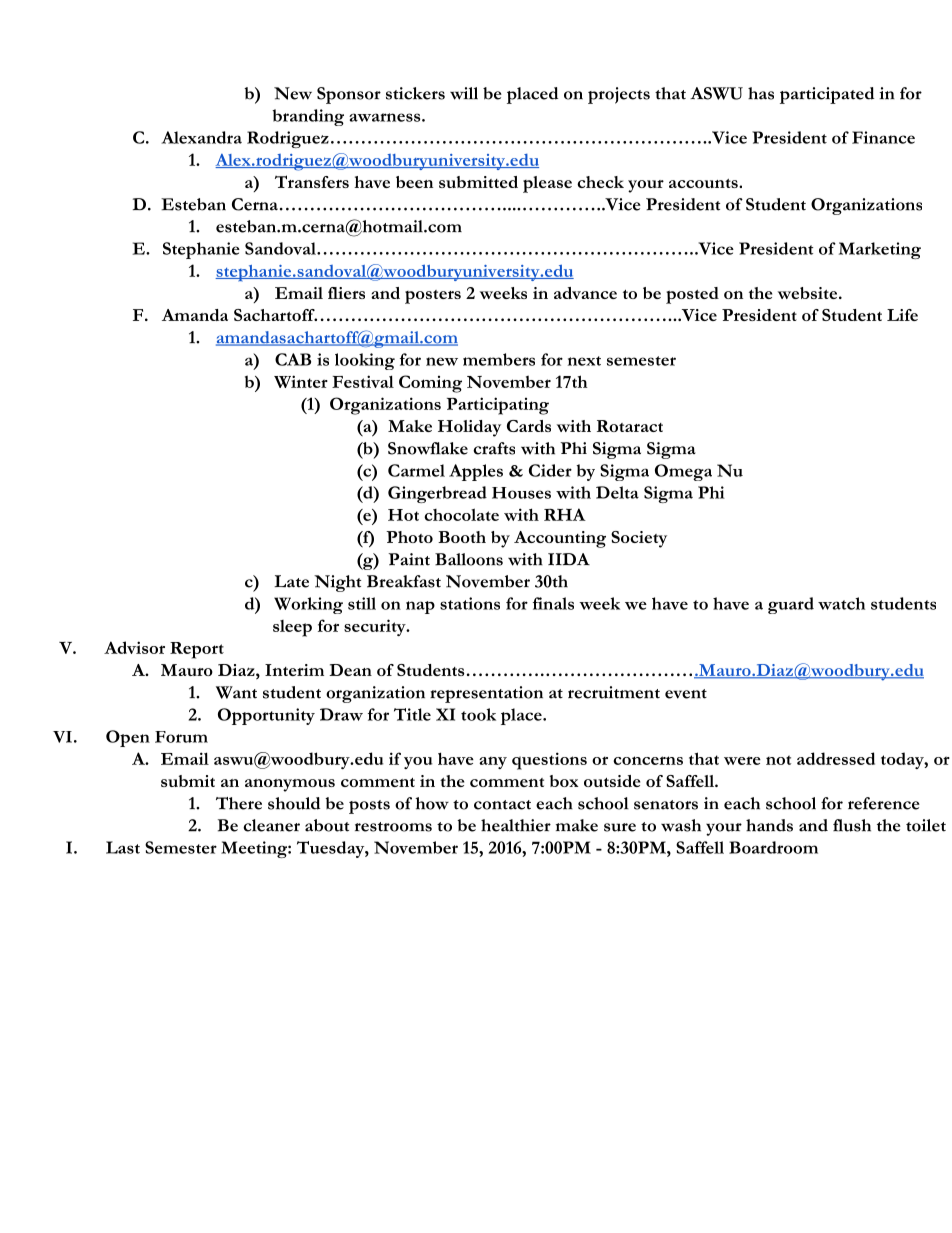  Describe the element at coordinates (841, 603) in the image. I see `watch` at that location.
